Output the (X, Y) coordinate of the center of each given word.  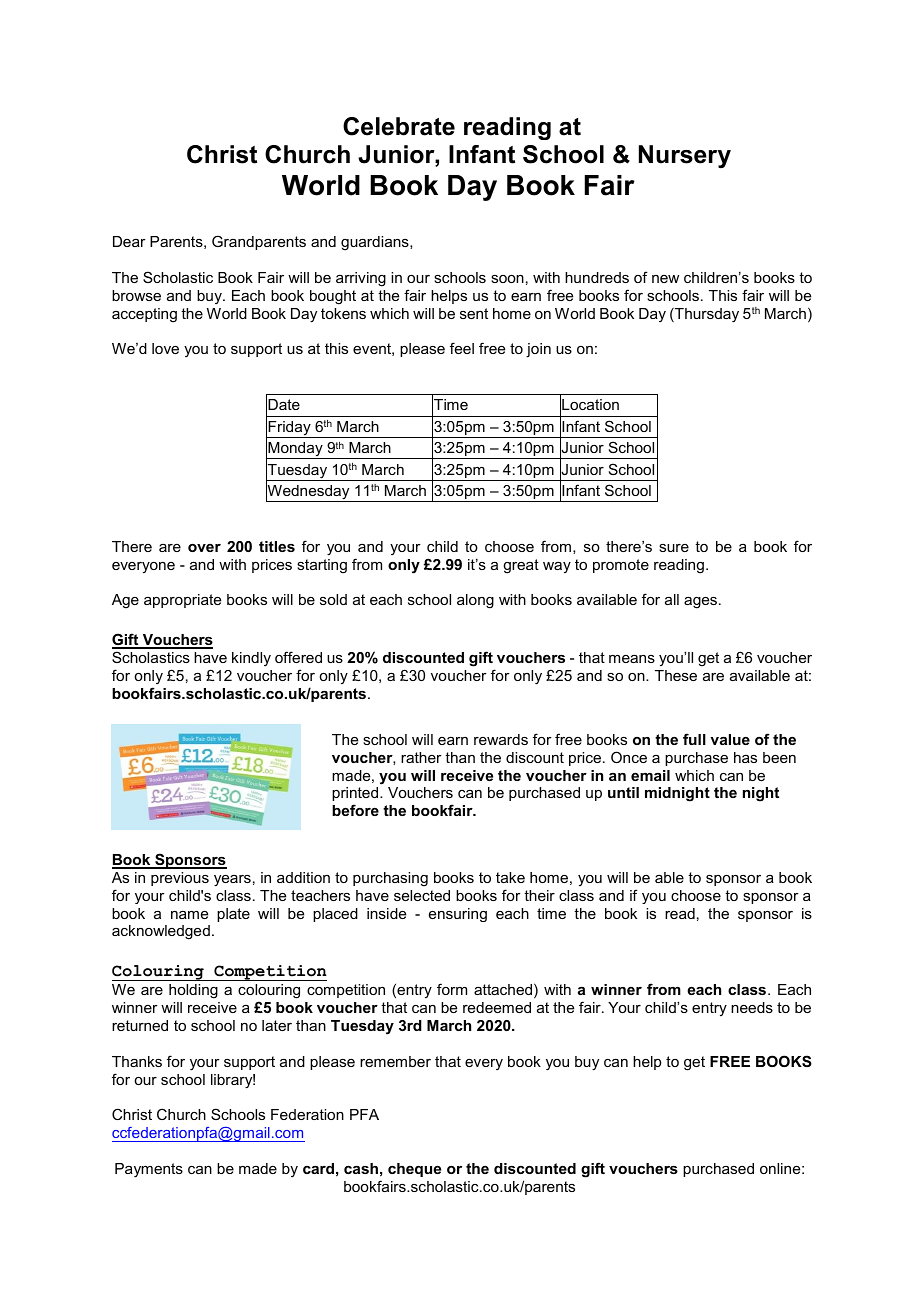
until (623, 792)
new (665, 279)
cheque (414, 1170)
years (232, 881)
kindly (251, 659)
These (676, 675)
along (475, 601)
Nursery (685, 156)
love (165, 348)
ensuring (458, 915)
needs (752, 1007)
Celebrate (399, 126)
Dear (129, 241)
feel (462, 348)
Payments (149, 1170)
